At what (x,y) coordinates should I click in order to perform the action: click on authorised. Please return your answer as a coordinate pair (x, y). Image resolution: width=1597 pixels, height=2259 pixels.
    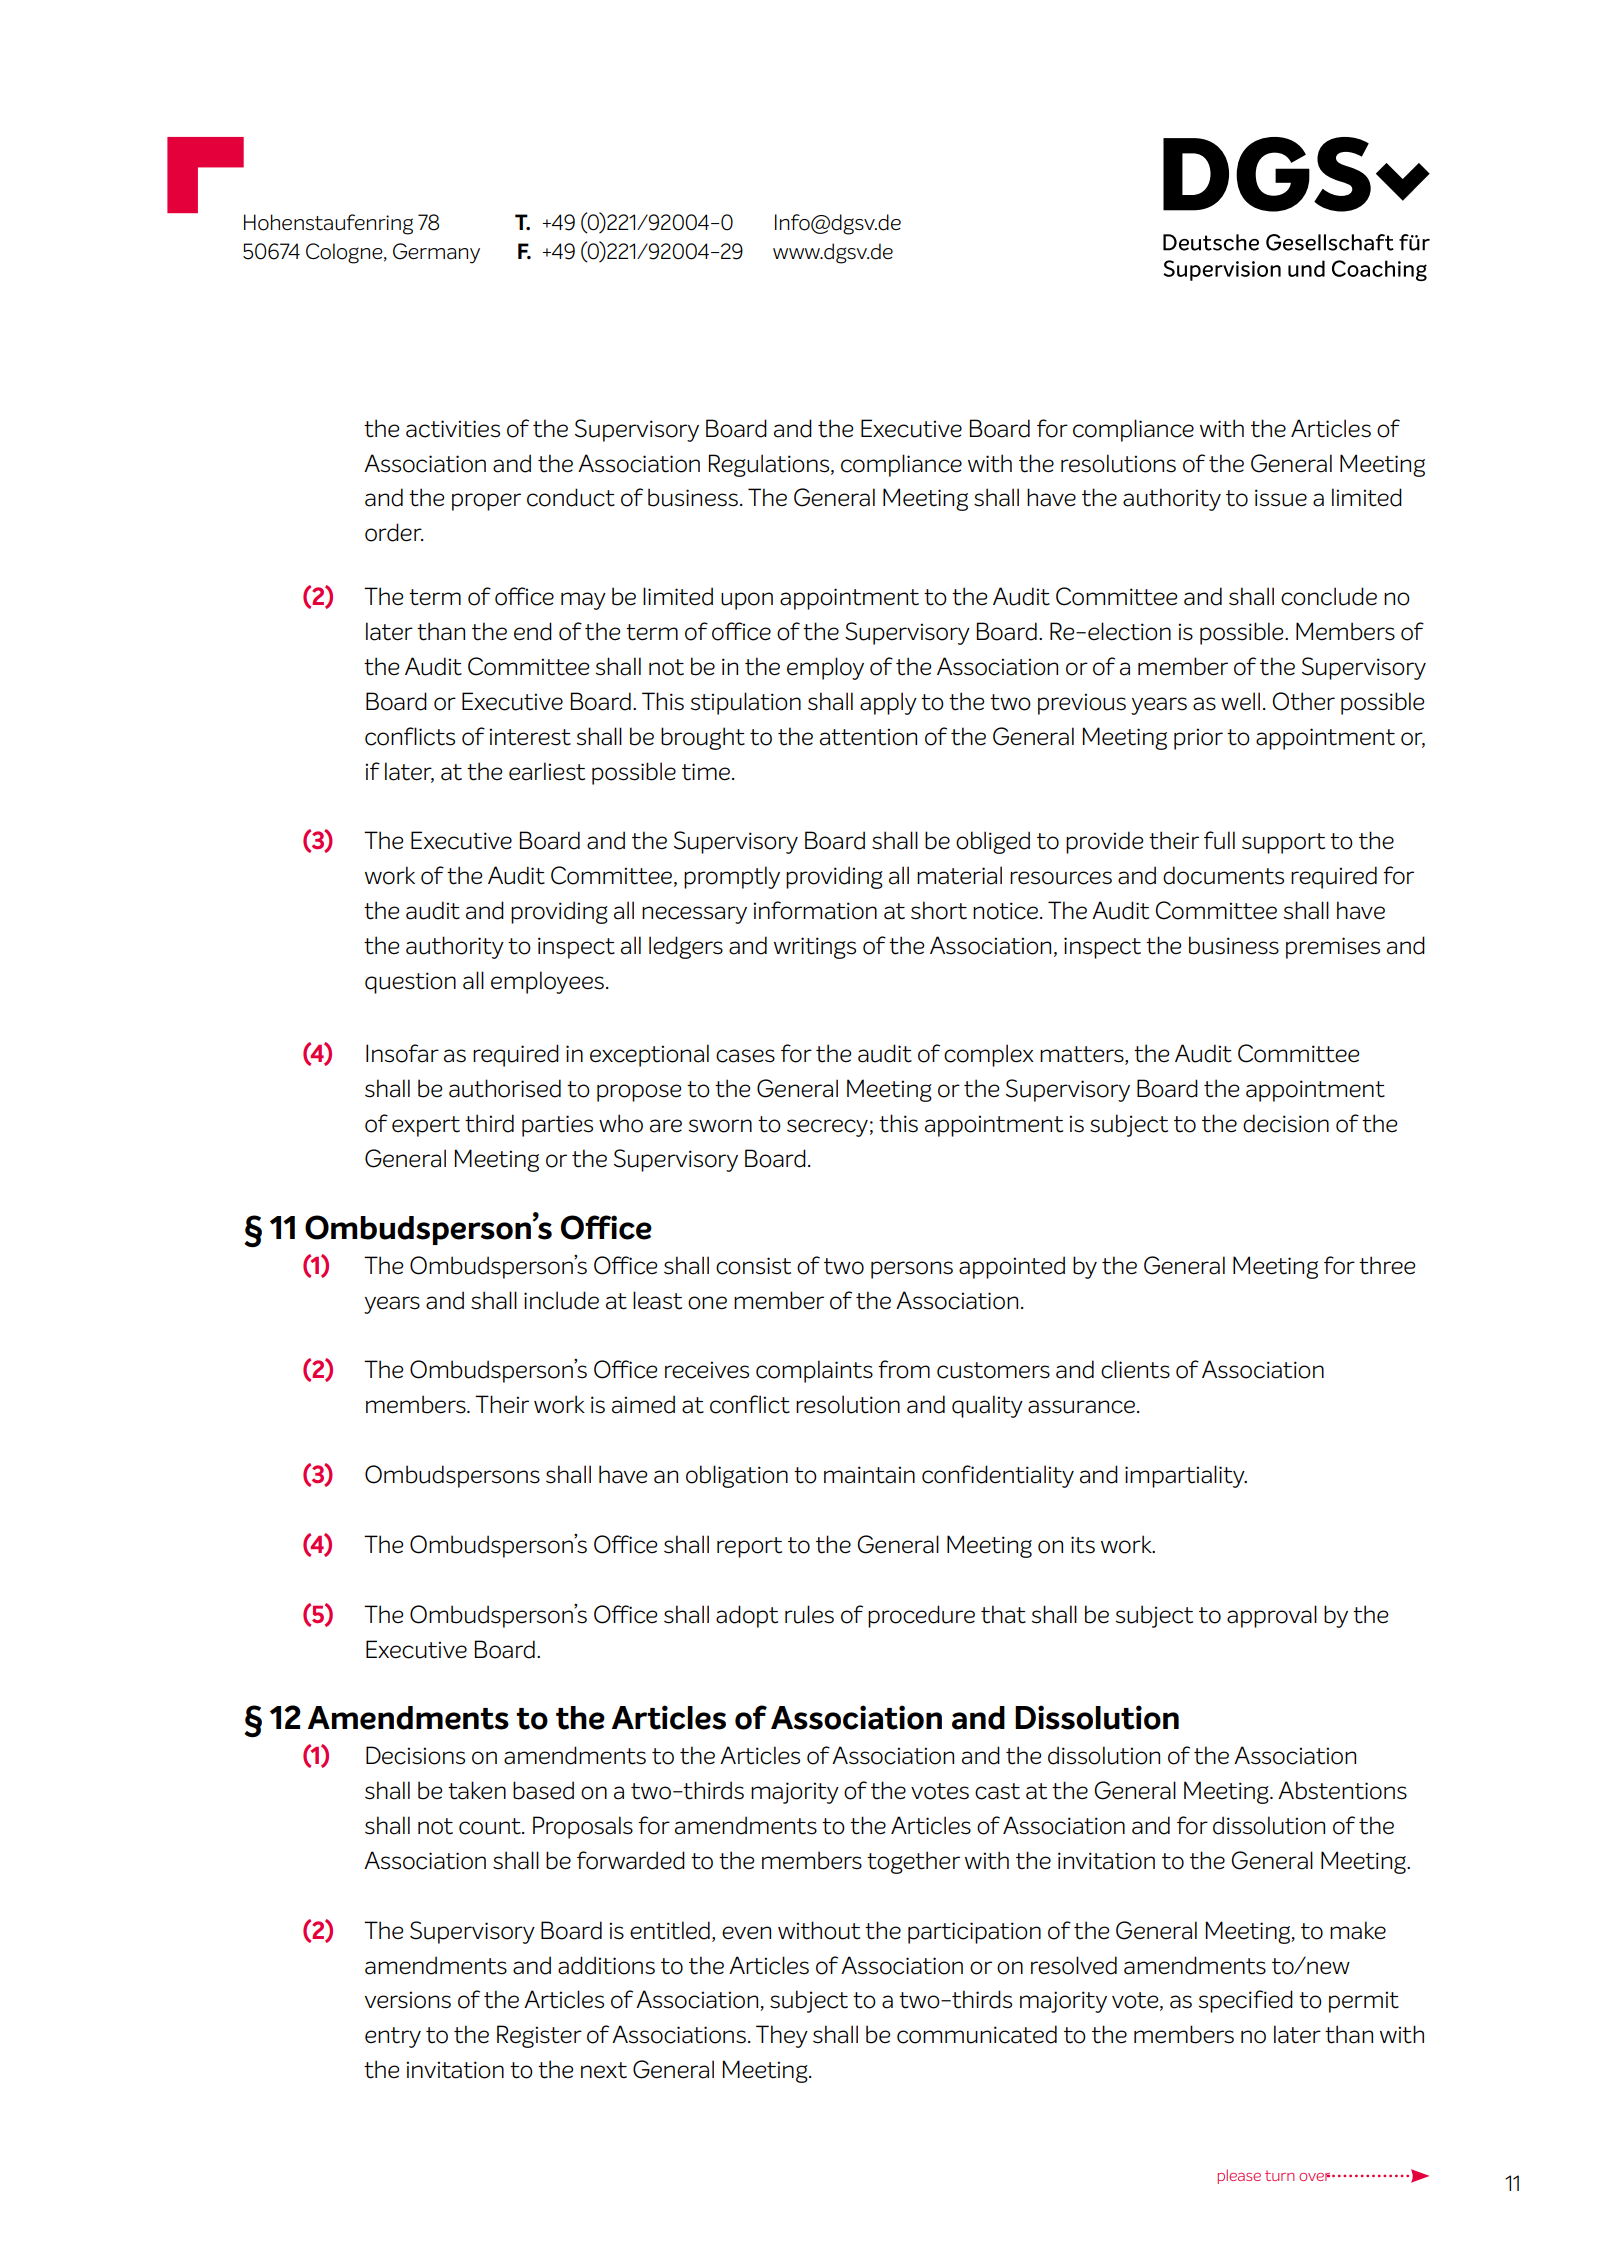
    Looking at the image, I should click on (505, 1088).
